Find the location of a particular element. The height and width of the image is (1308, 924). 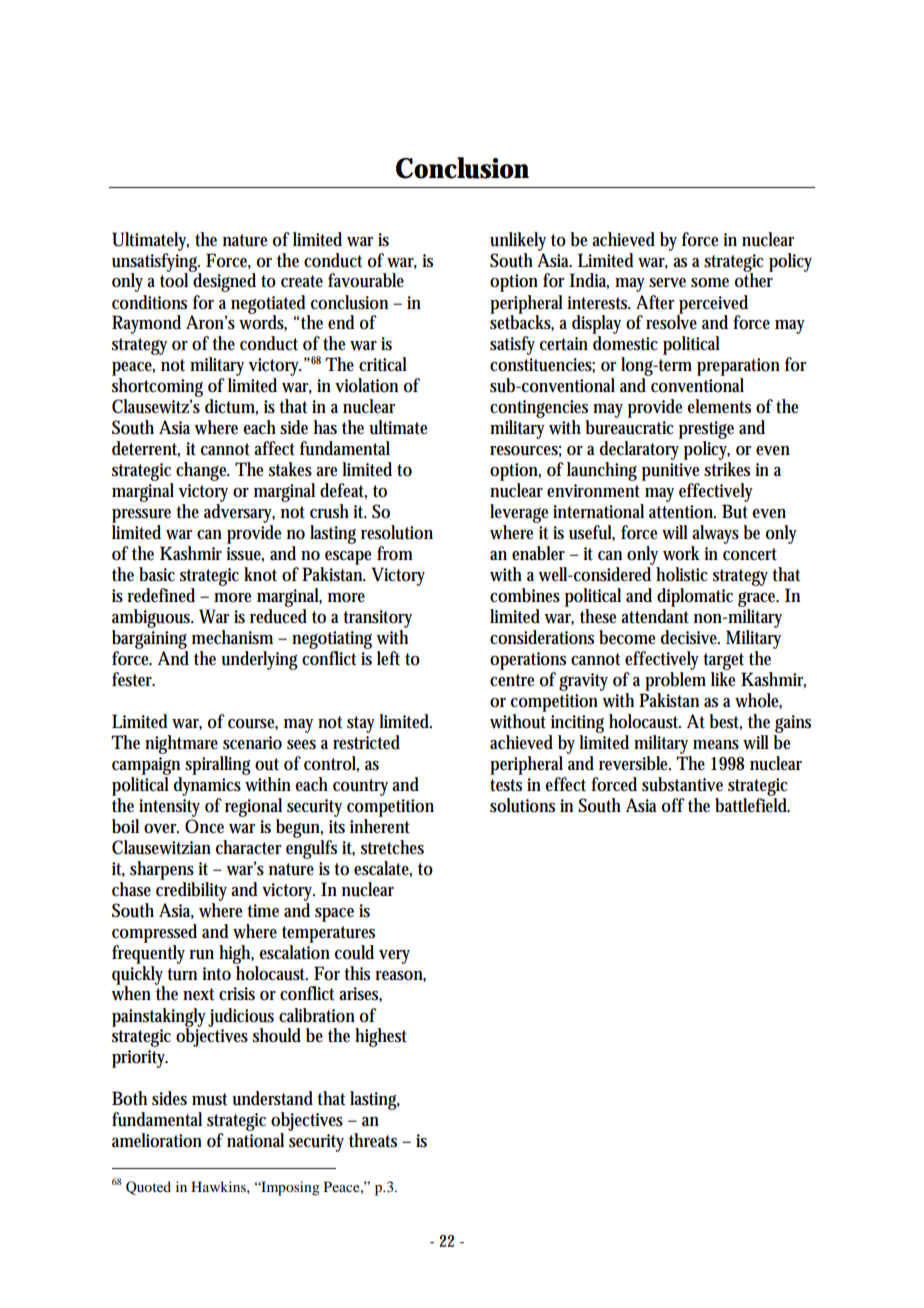

escalate is located at coordinates (383, 869).
